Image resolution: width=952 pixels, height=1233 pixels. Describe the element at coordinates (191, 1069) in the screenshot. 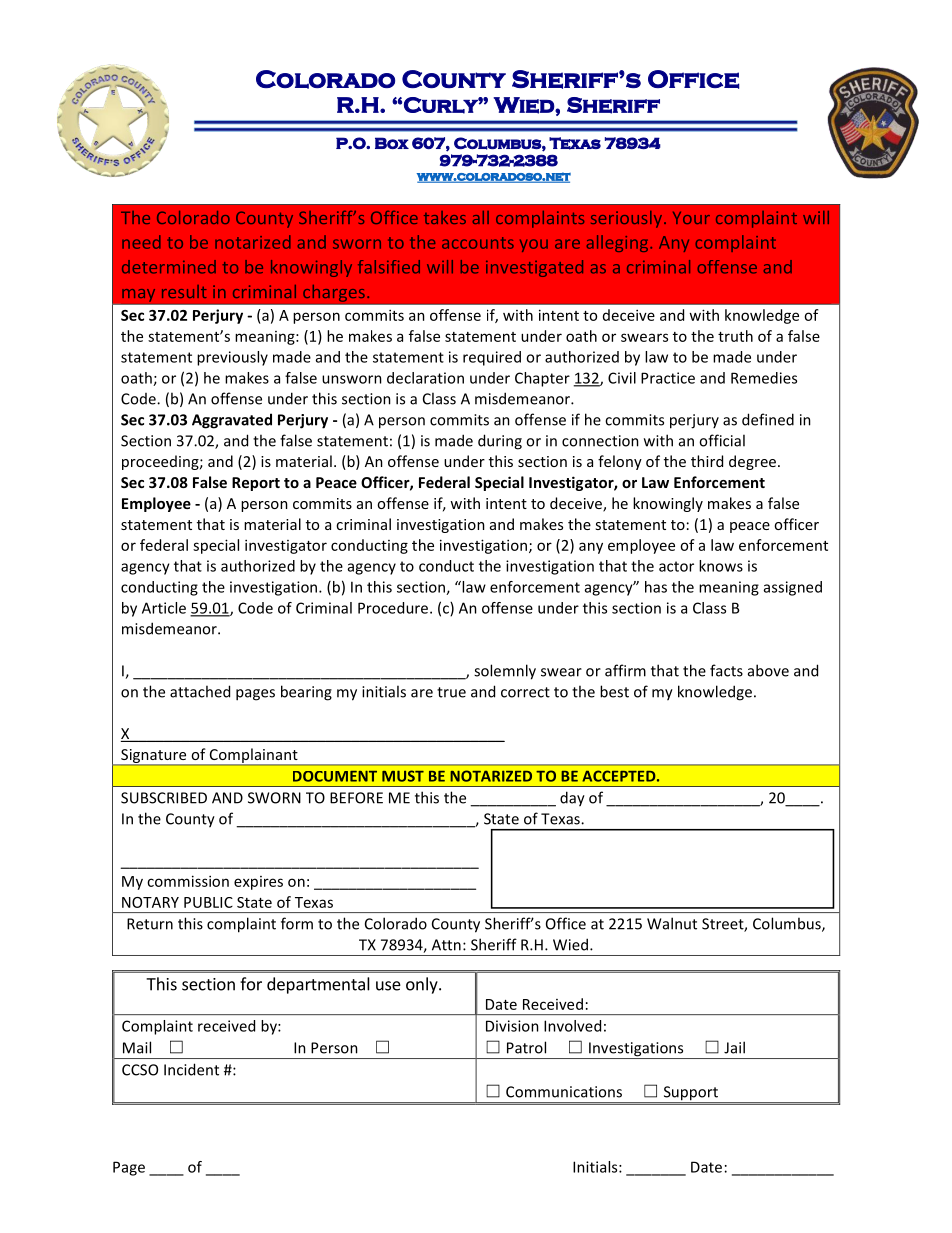

I see `Incident` at that location.
